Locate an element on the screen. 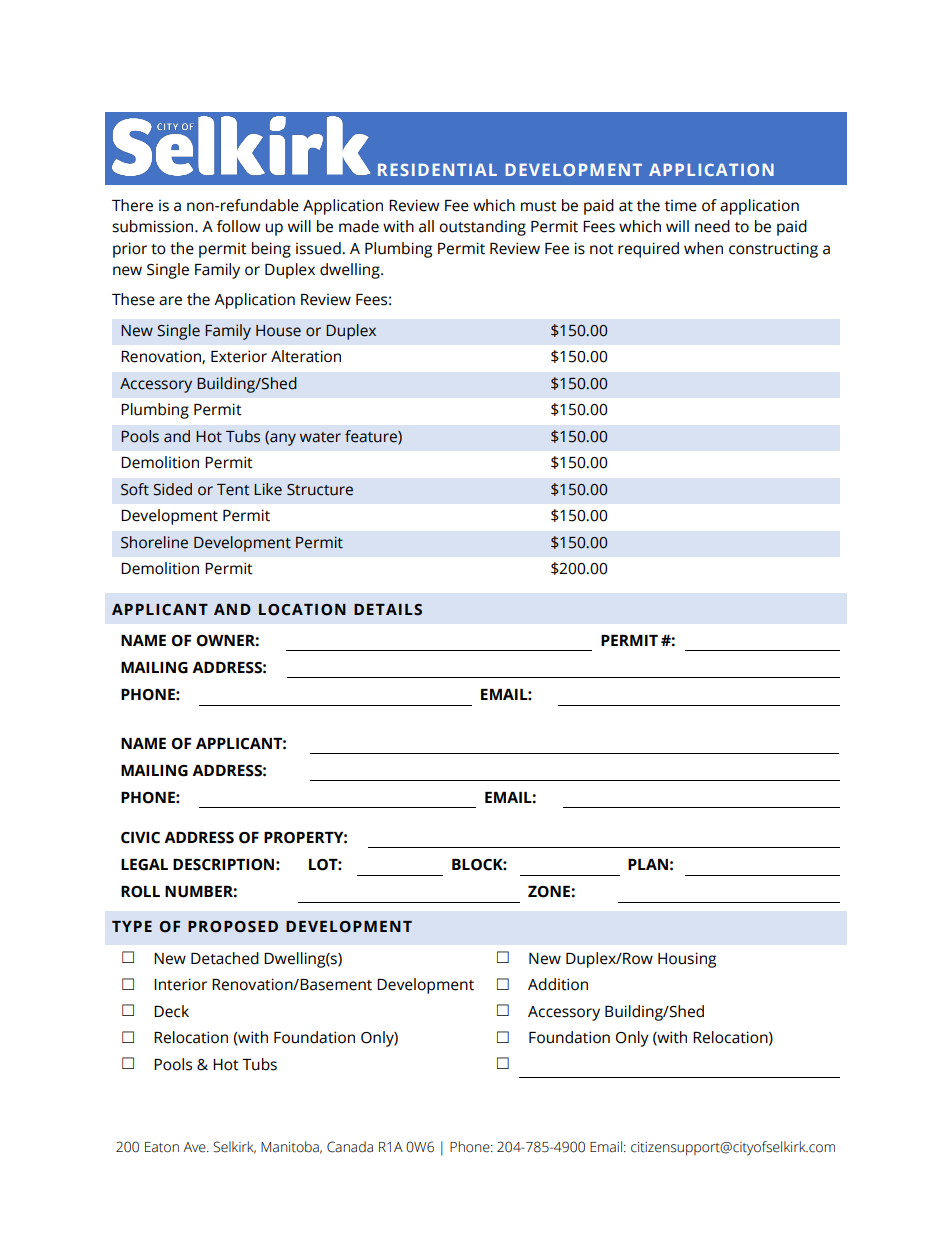 The height and width of the screenshot is (1233, 952). Canada is located at coordinates (350, 1147).
